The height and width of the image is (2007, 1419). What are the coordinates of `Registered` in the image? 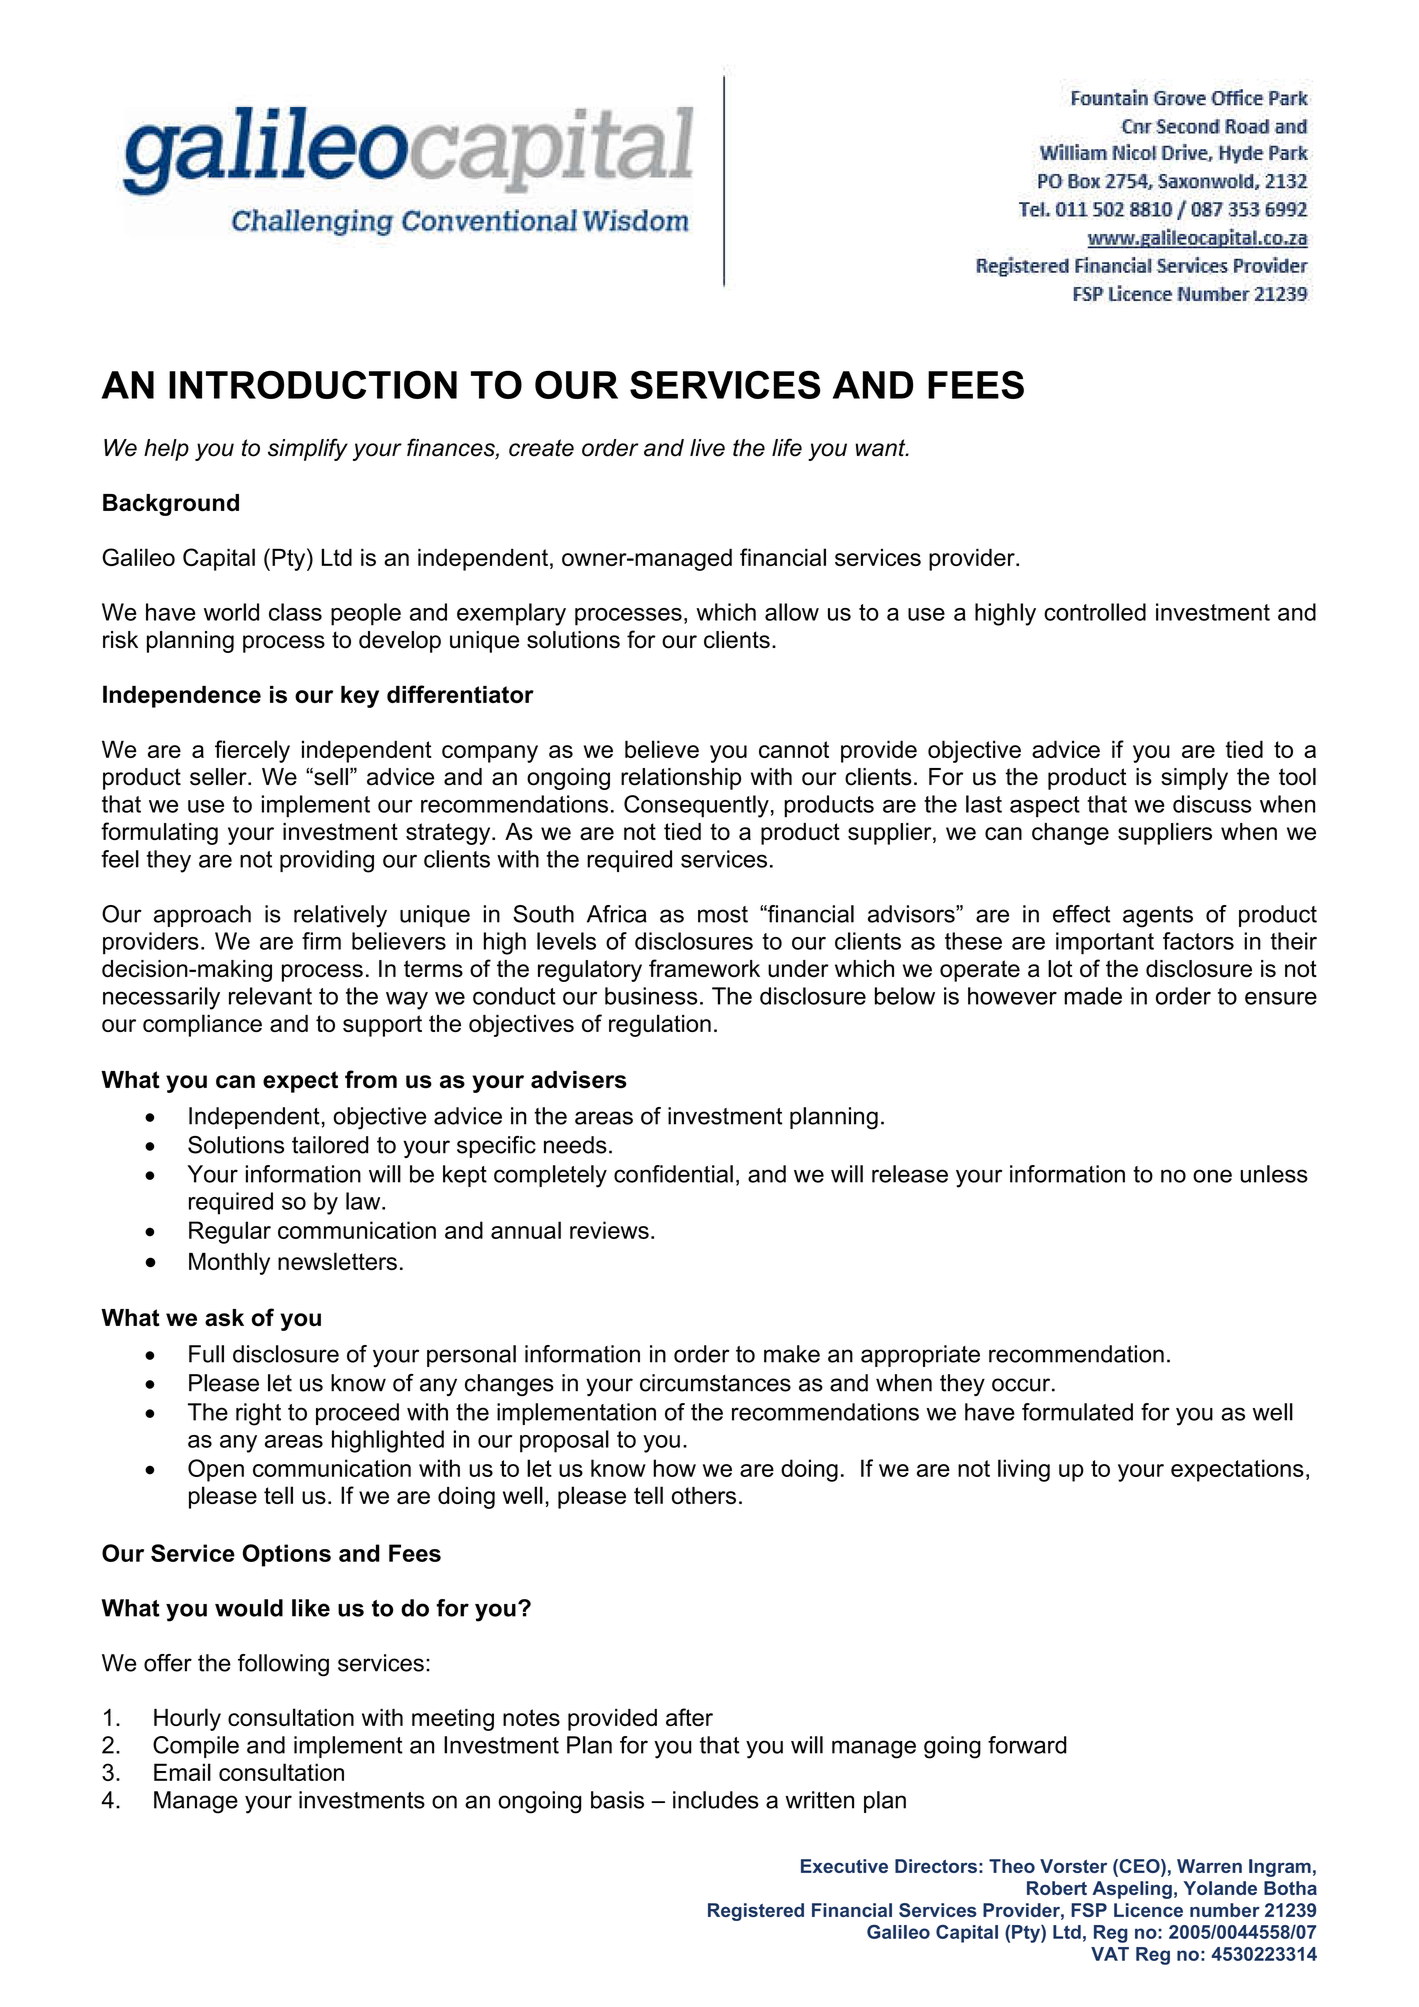 It's located at (756, 1912).
